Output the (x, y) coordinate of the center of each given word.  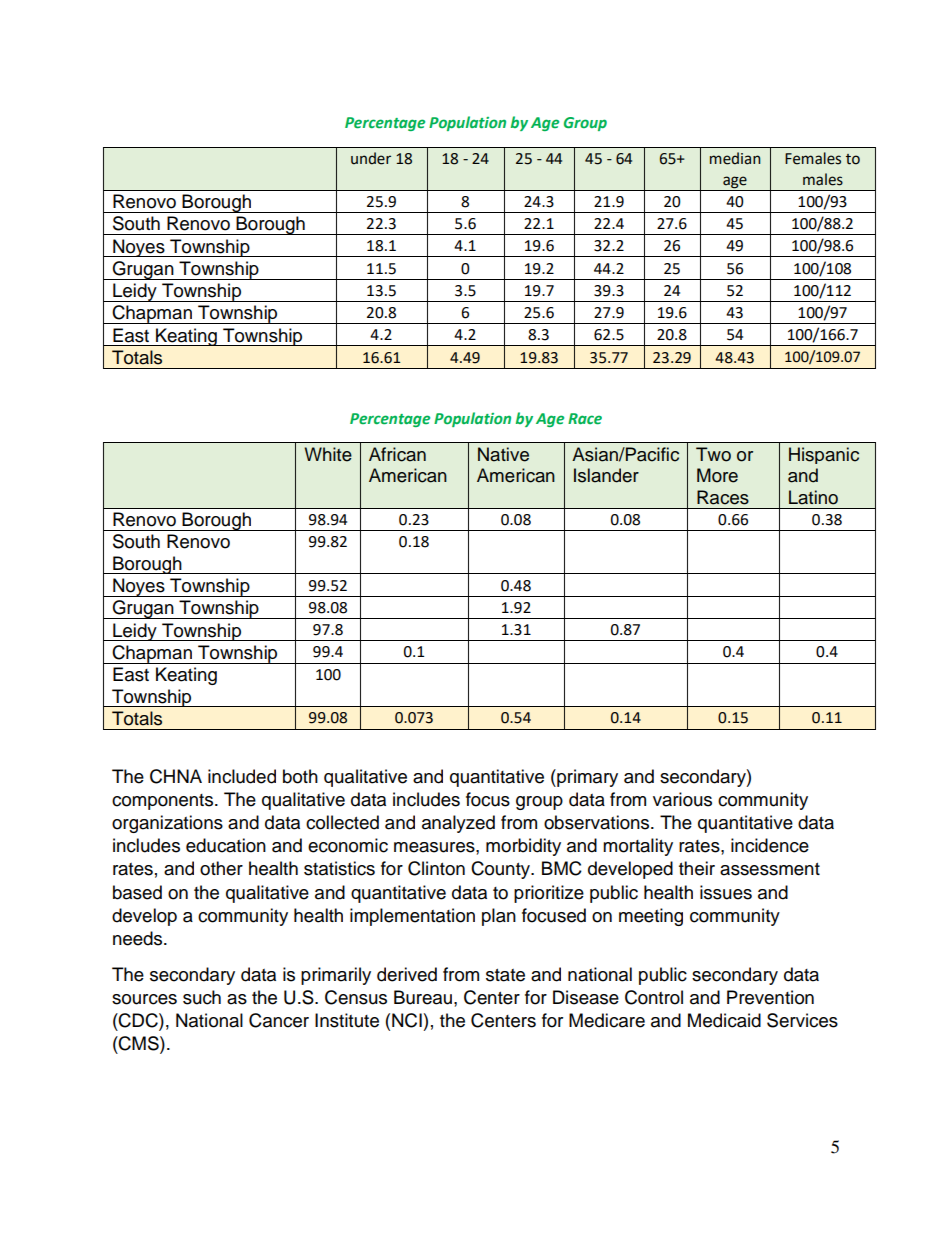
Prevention (770, 997)
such (202, 997)
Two (713, 454)
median (735, 158)
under (371, 158)
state (505, 975)
